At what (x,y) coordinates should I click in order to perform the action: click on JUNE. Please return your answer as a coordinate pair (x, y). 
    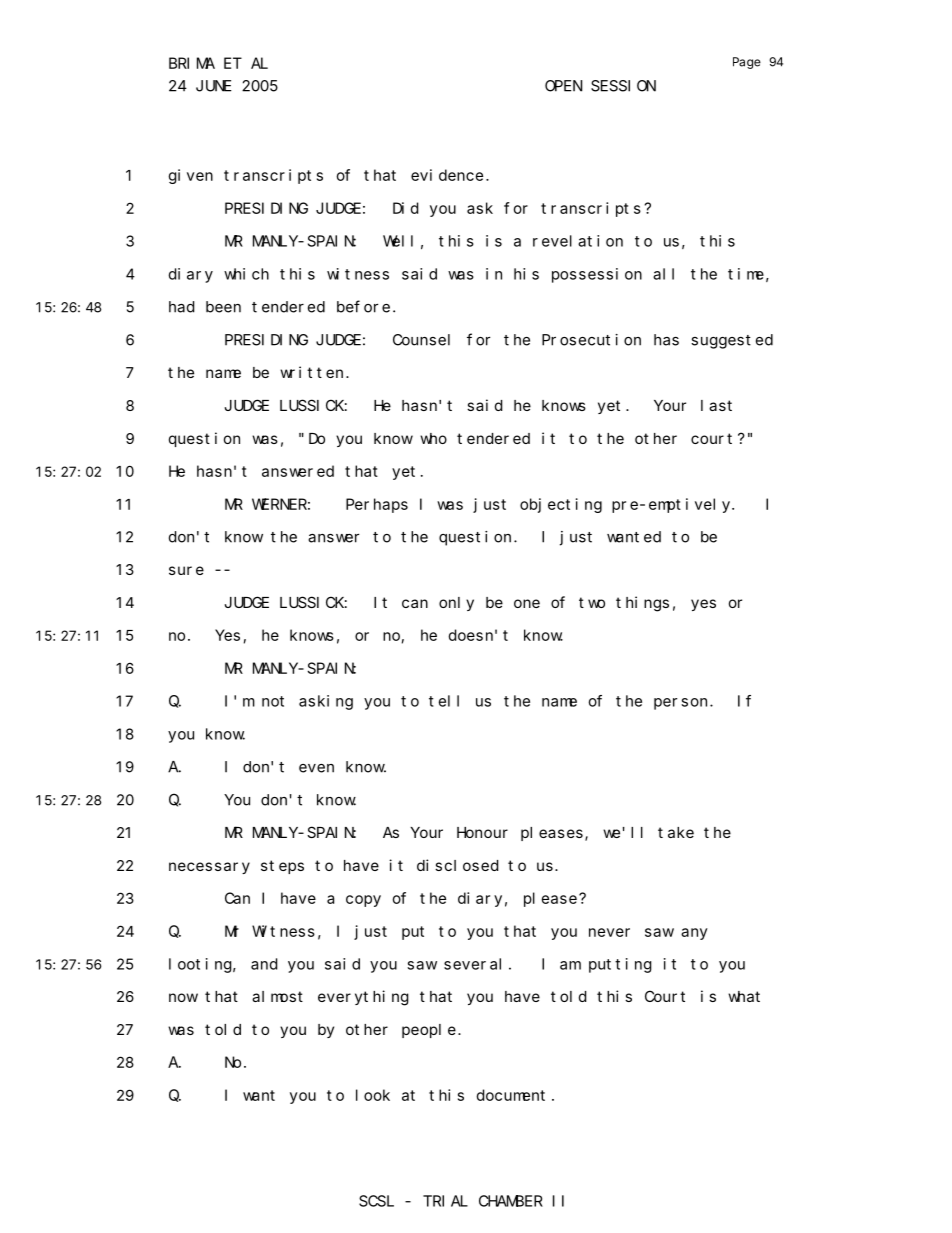
    Looking at the image, I should click on (214, 86).
